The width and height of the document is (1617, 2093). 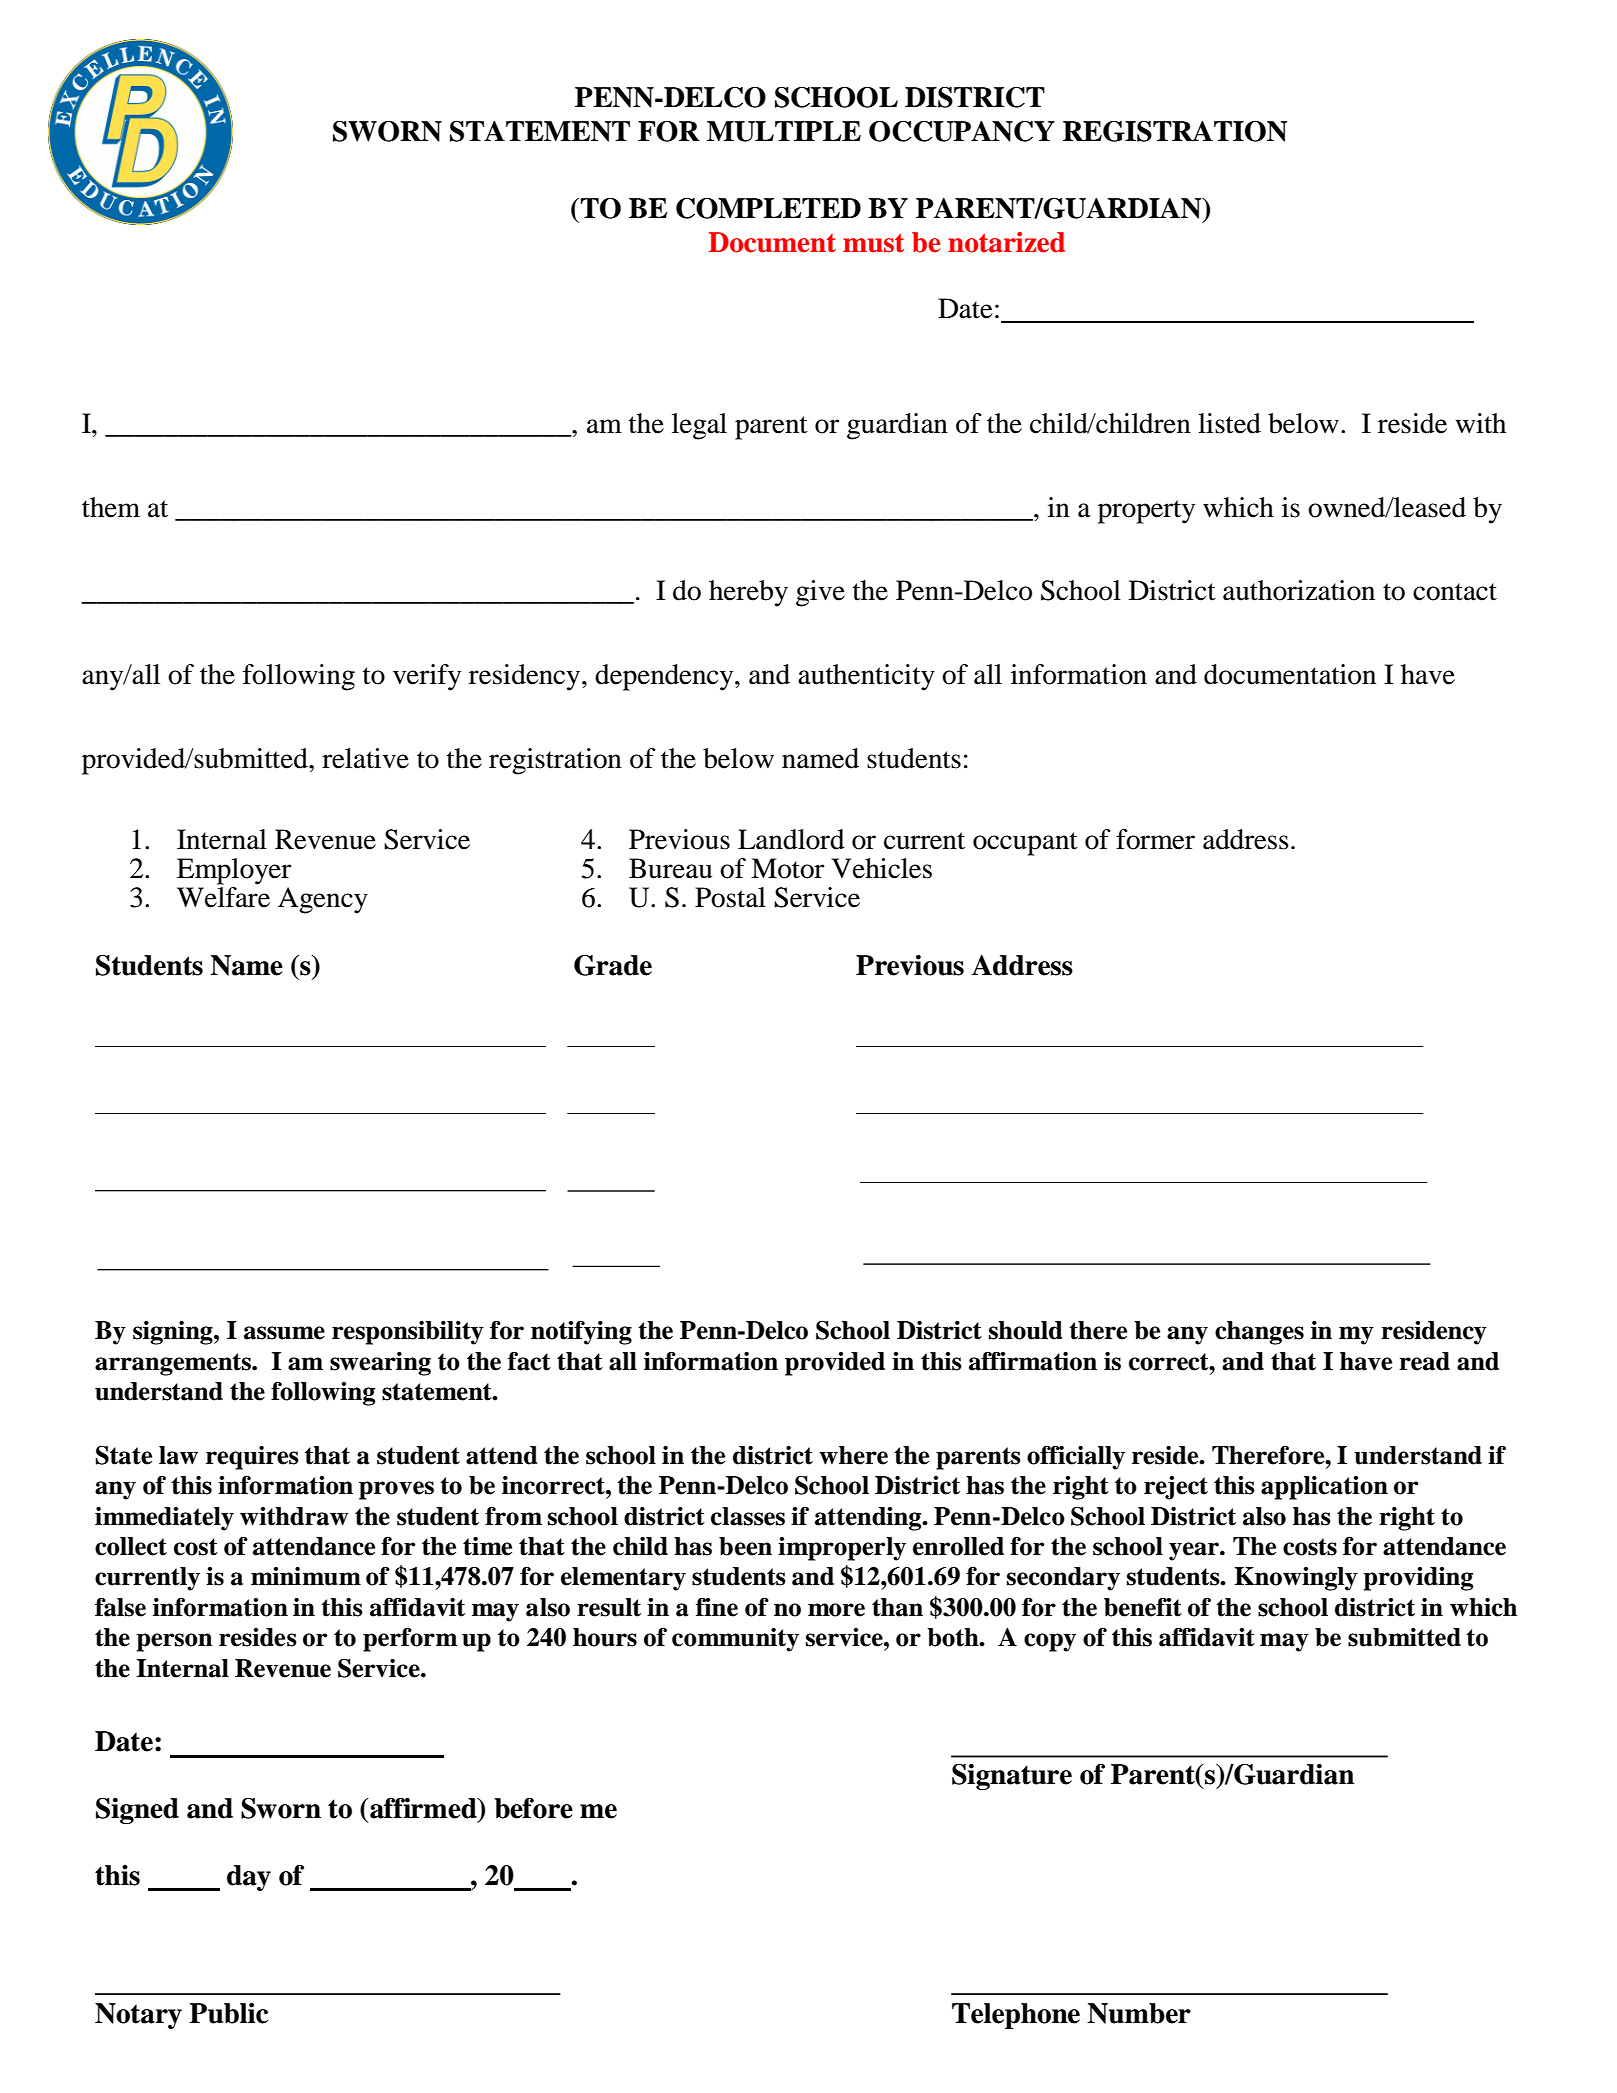 I want to click on Agency, so click(x=323, y=900).
